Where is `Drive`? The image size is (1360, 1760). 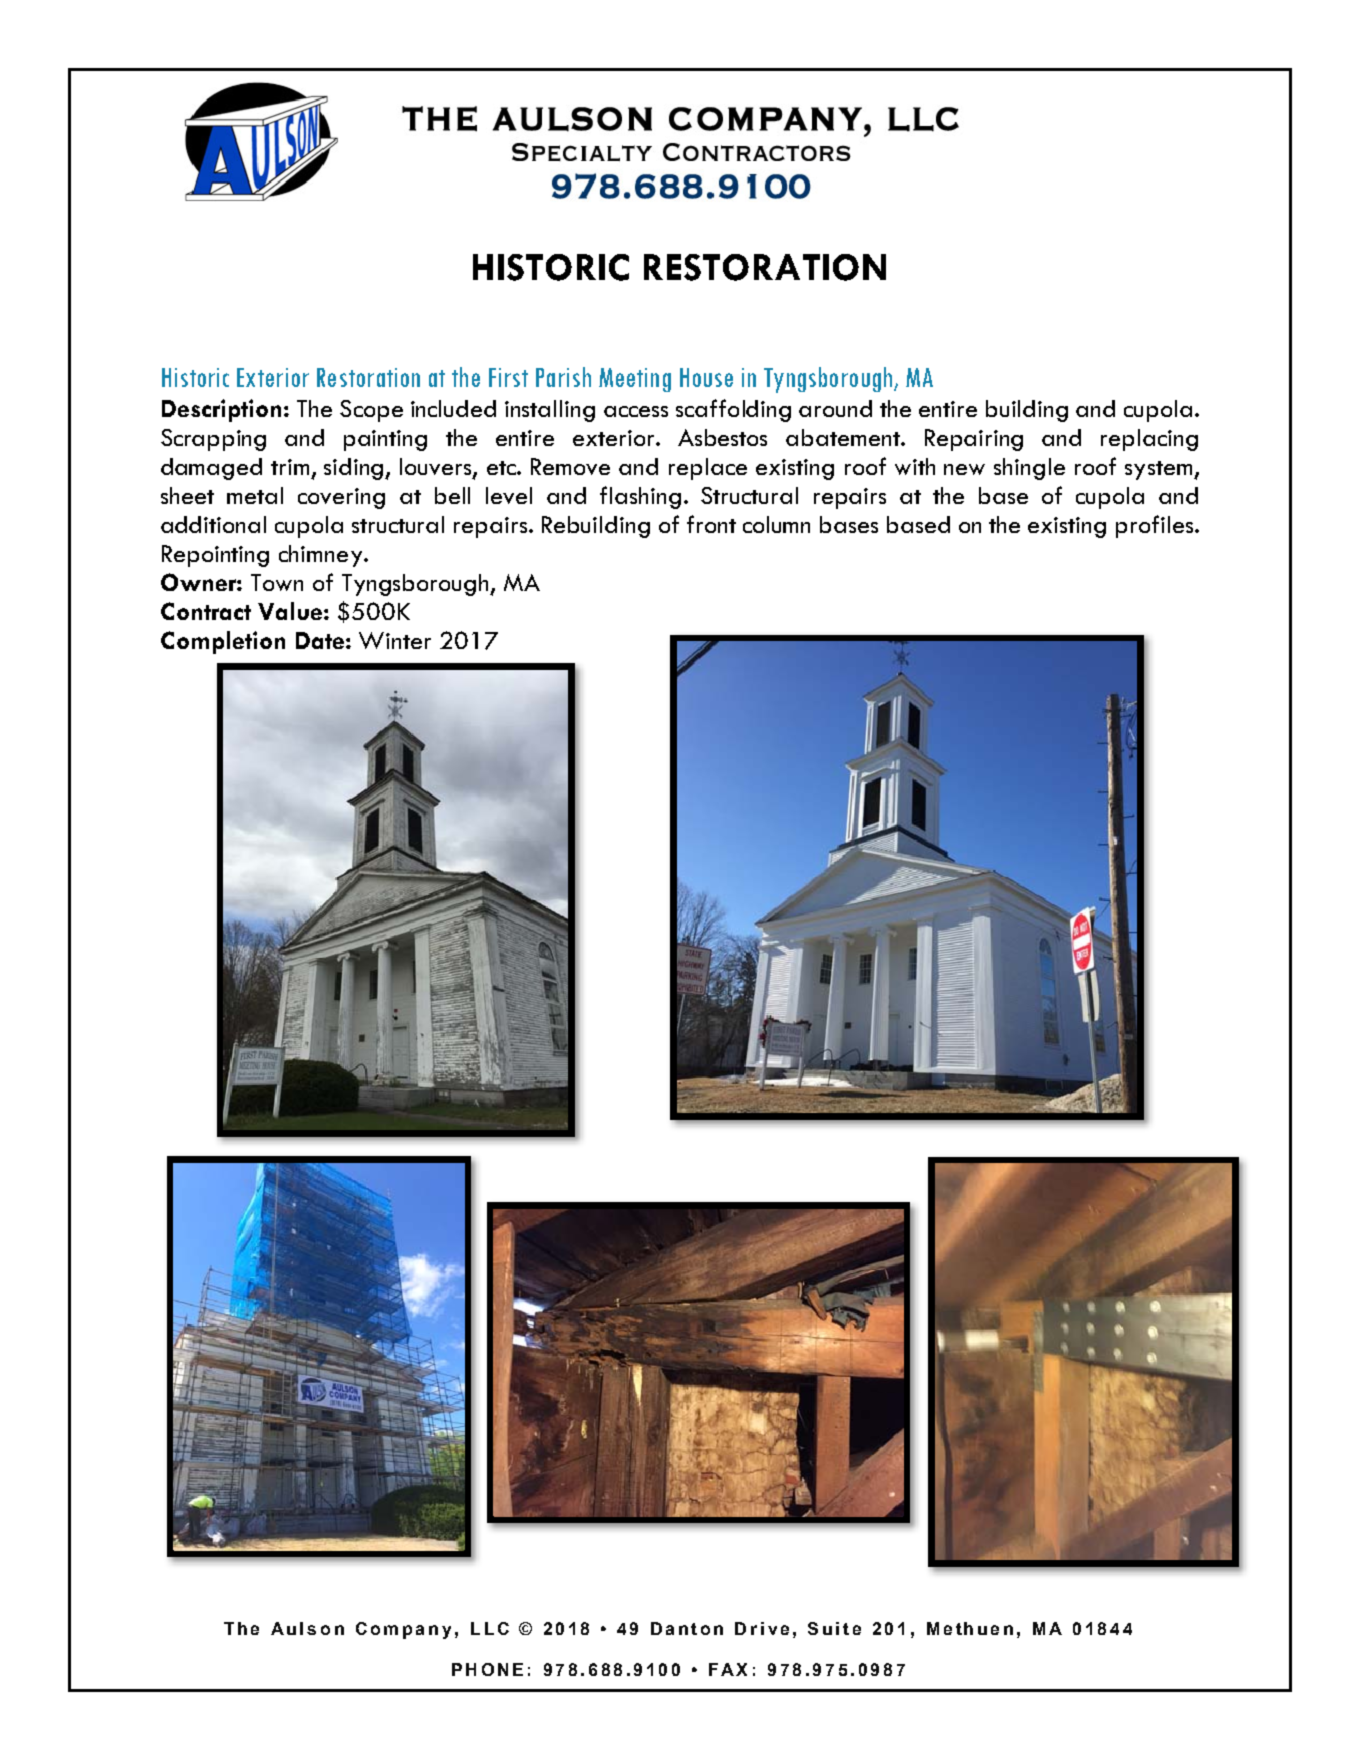 Drive is located at coordinates (762, 1628).
